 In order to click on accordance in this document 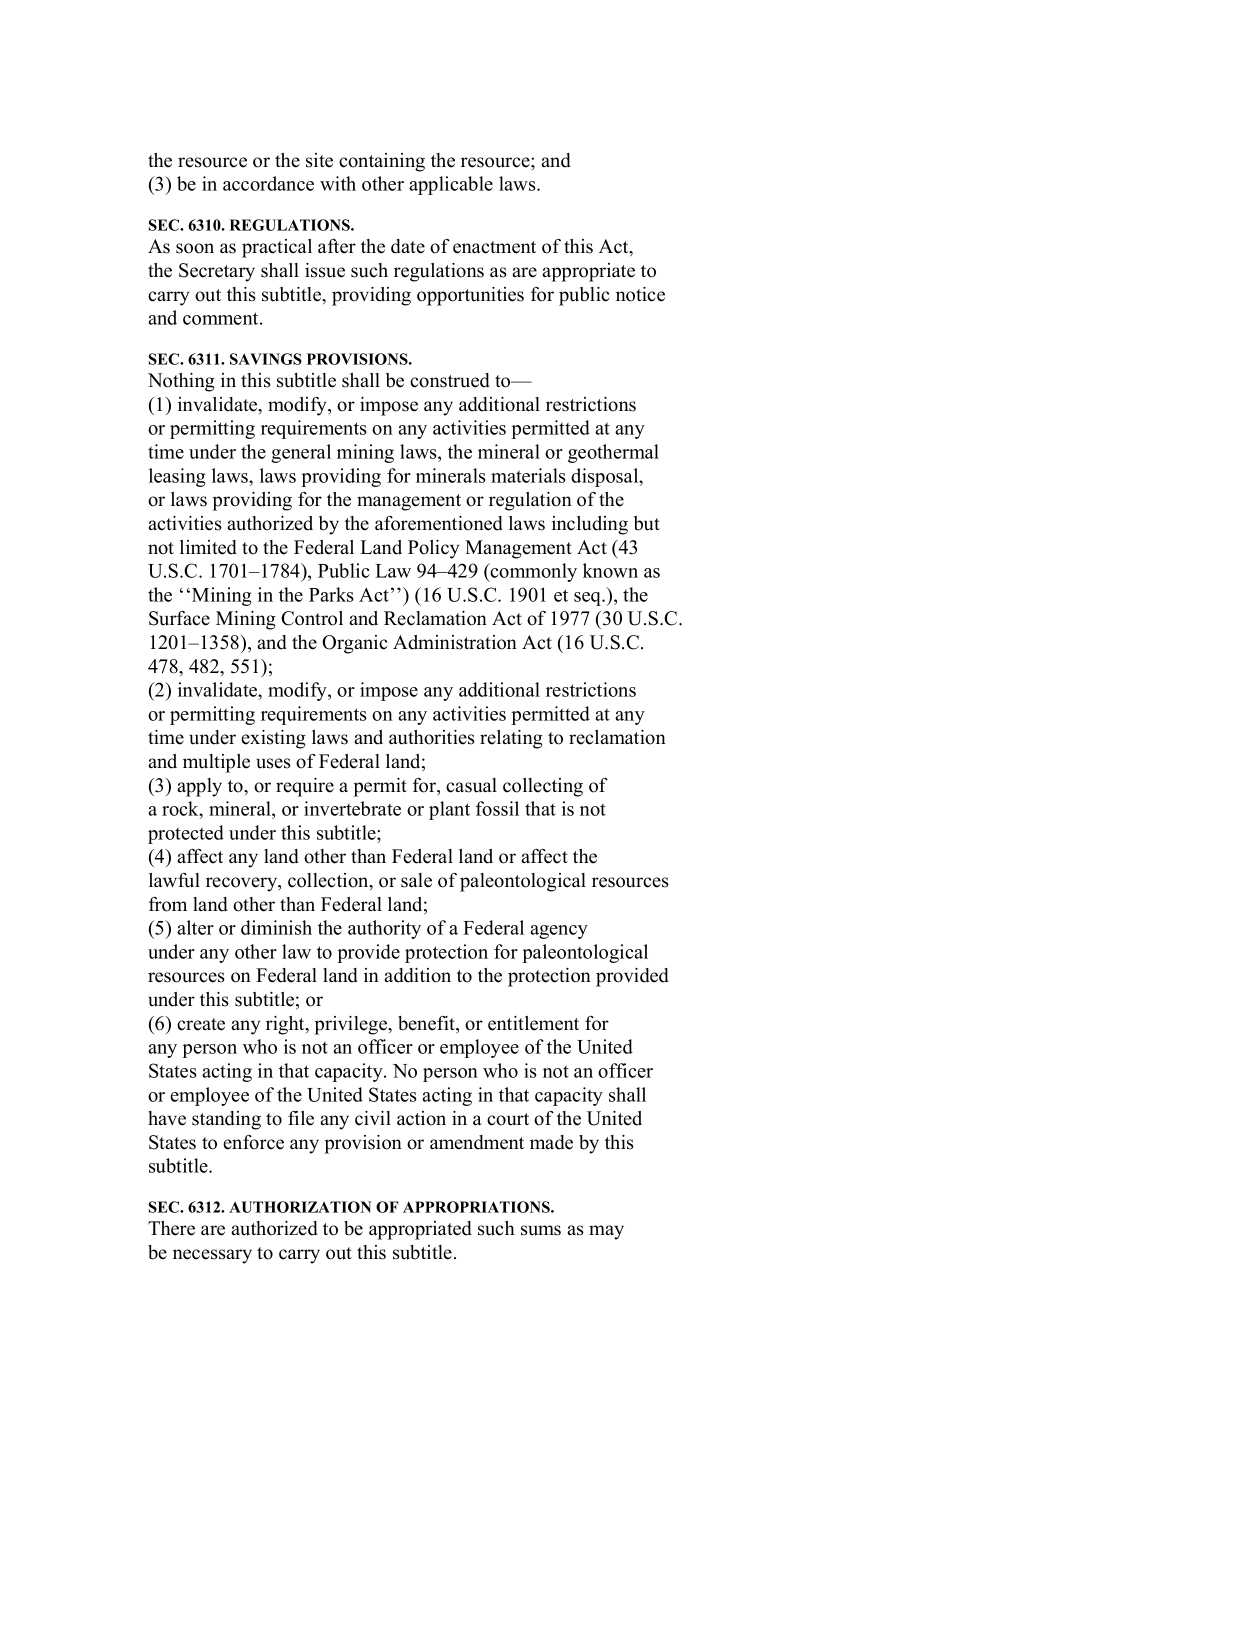, I will do `click(268, 183)`.
